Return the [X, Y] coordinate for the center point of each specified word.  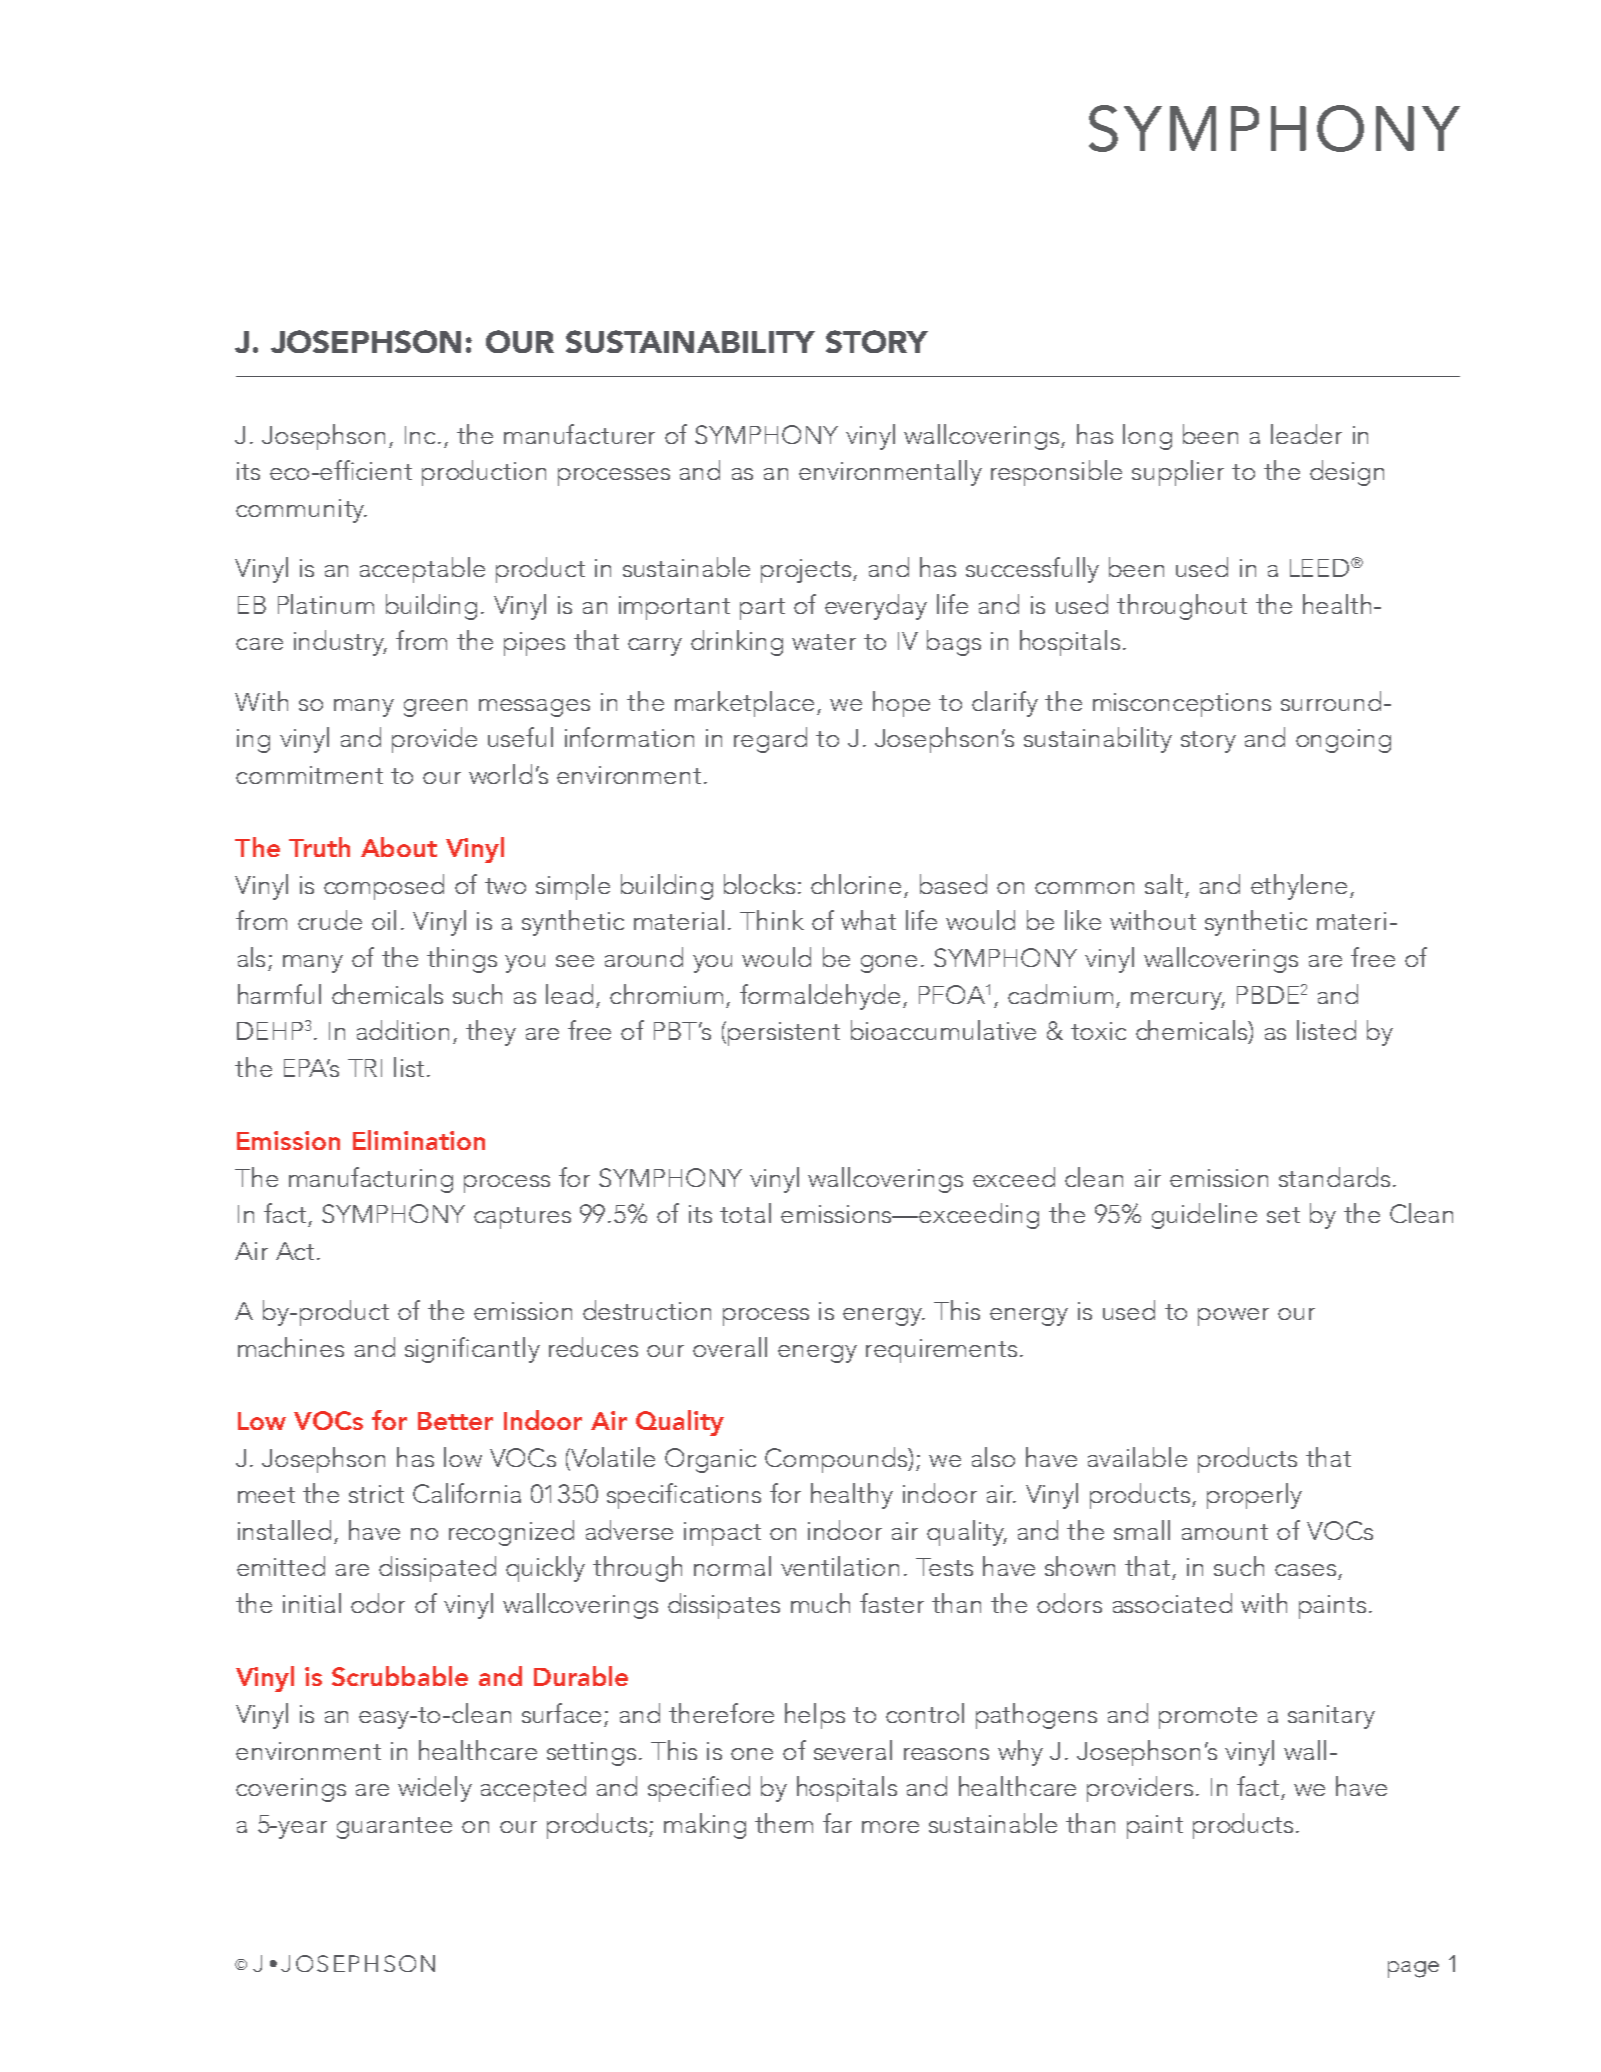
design [1347, 473]
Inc [420, 435]
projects [807, 571]
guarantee [394, 1828]
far [837, 1823]
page [1413, 1969]
